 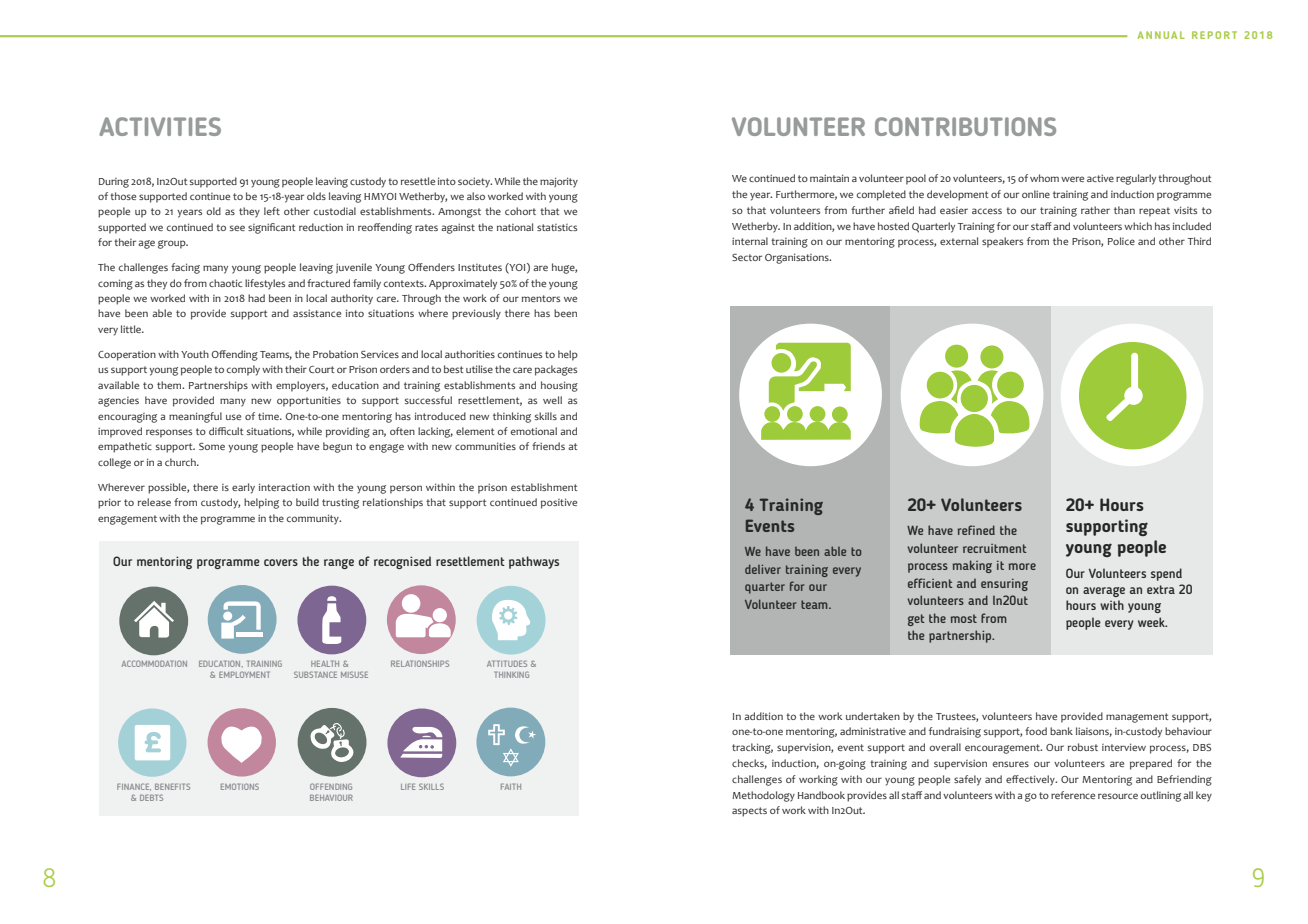 I want to click on comply, so click(x=243, y=370).
